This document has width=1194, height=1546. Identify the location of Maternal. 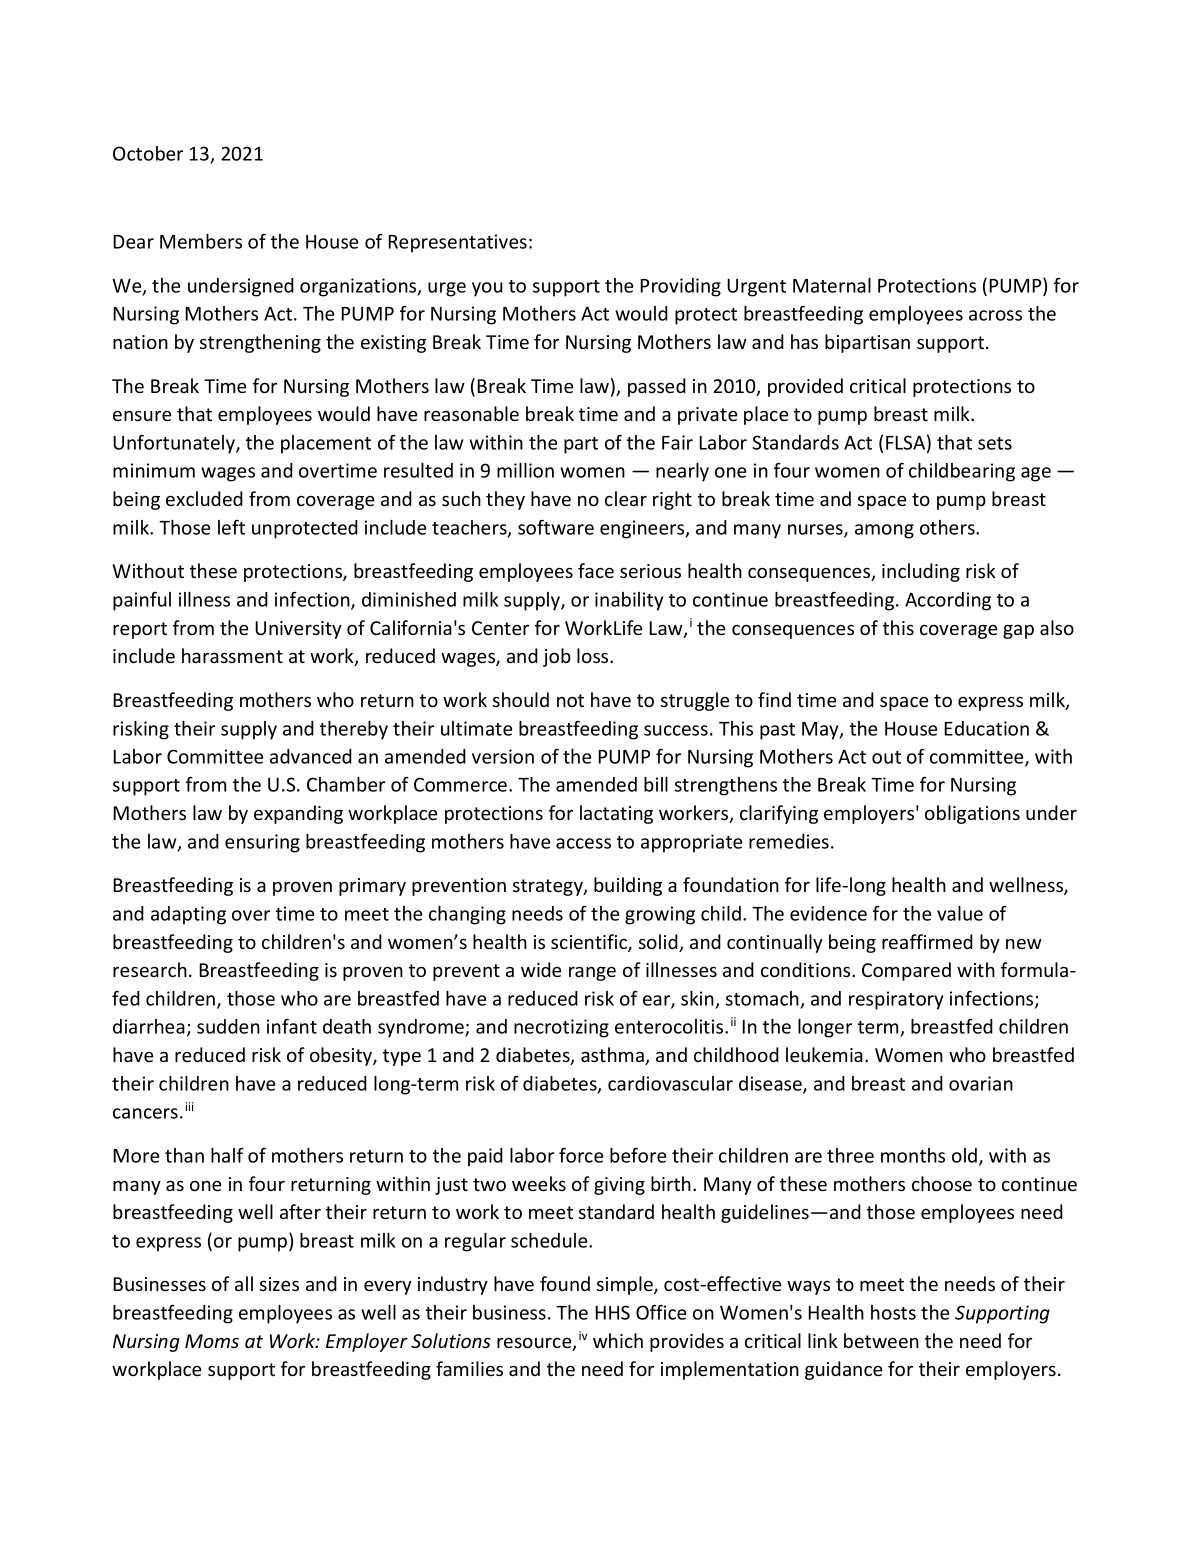
(832, 285).
